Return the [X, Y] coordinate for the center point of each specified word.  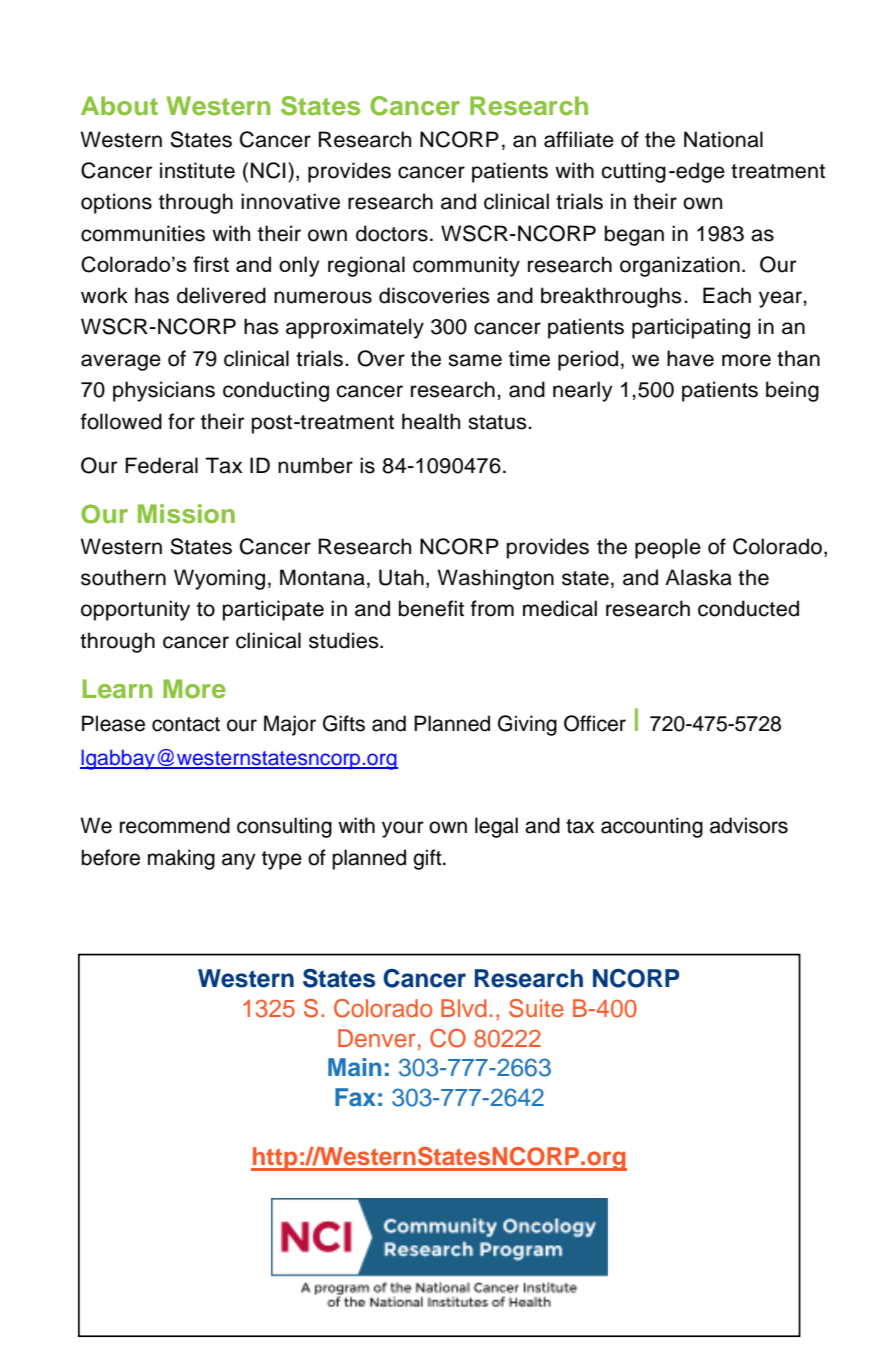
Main [354, 1067]
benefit [431, 608]
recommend [175, 825]
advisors [749, 825]
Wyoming [219, 579]
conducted [748, 608]
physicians [164, 391]
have [690, 358]
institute [197, 170]
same [475, 360]
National [723, 139]
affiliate [579, 139]
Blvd [464, 1008]
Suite [536, 1008]
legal [496, 827]
